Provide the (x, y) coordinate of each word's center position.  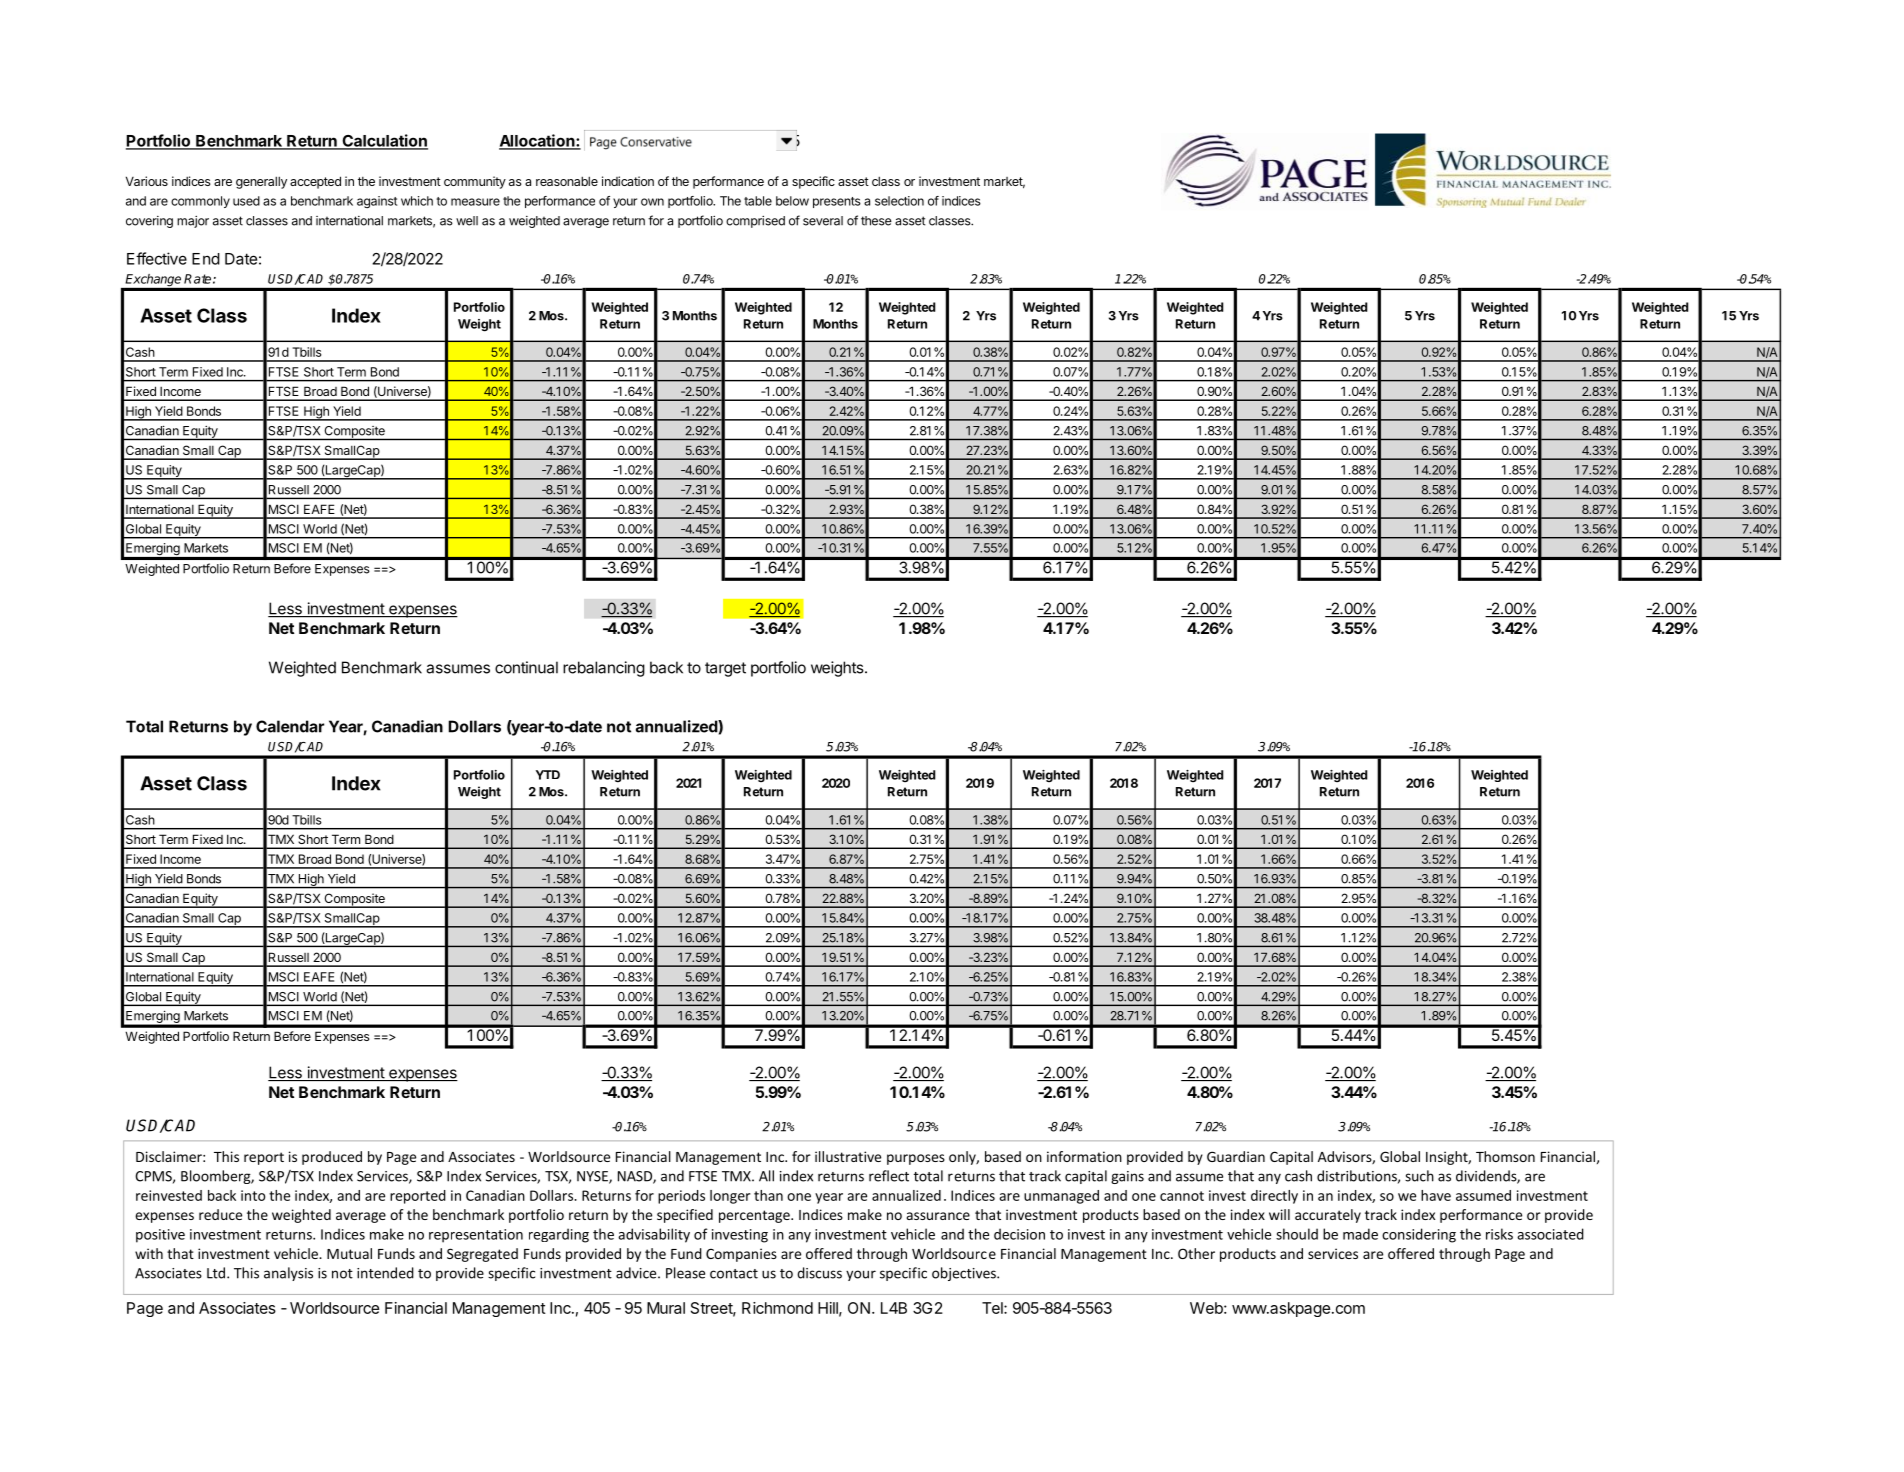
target (725, 669)
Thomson (1505, 1156)
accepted (315, 182)
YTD (548, 775)
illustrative (848, 1156)
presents (837, 202)
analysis (288, 1274)
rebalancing (604, 669)
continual (526, 667)
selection (899, 201)
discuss (819, 1273)
